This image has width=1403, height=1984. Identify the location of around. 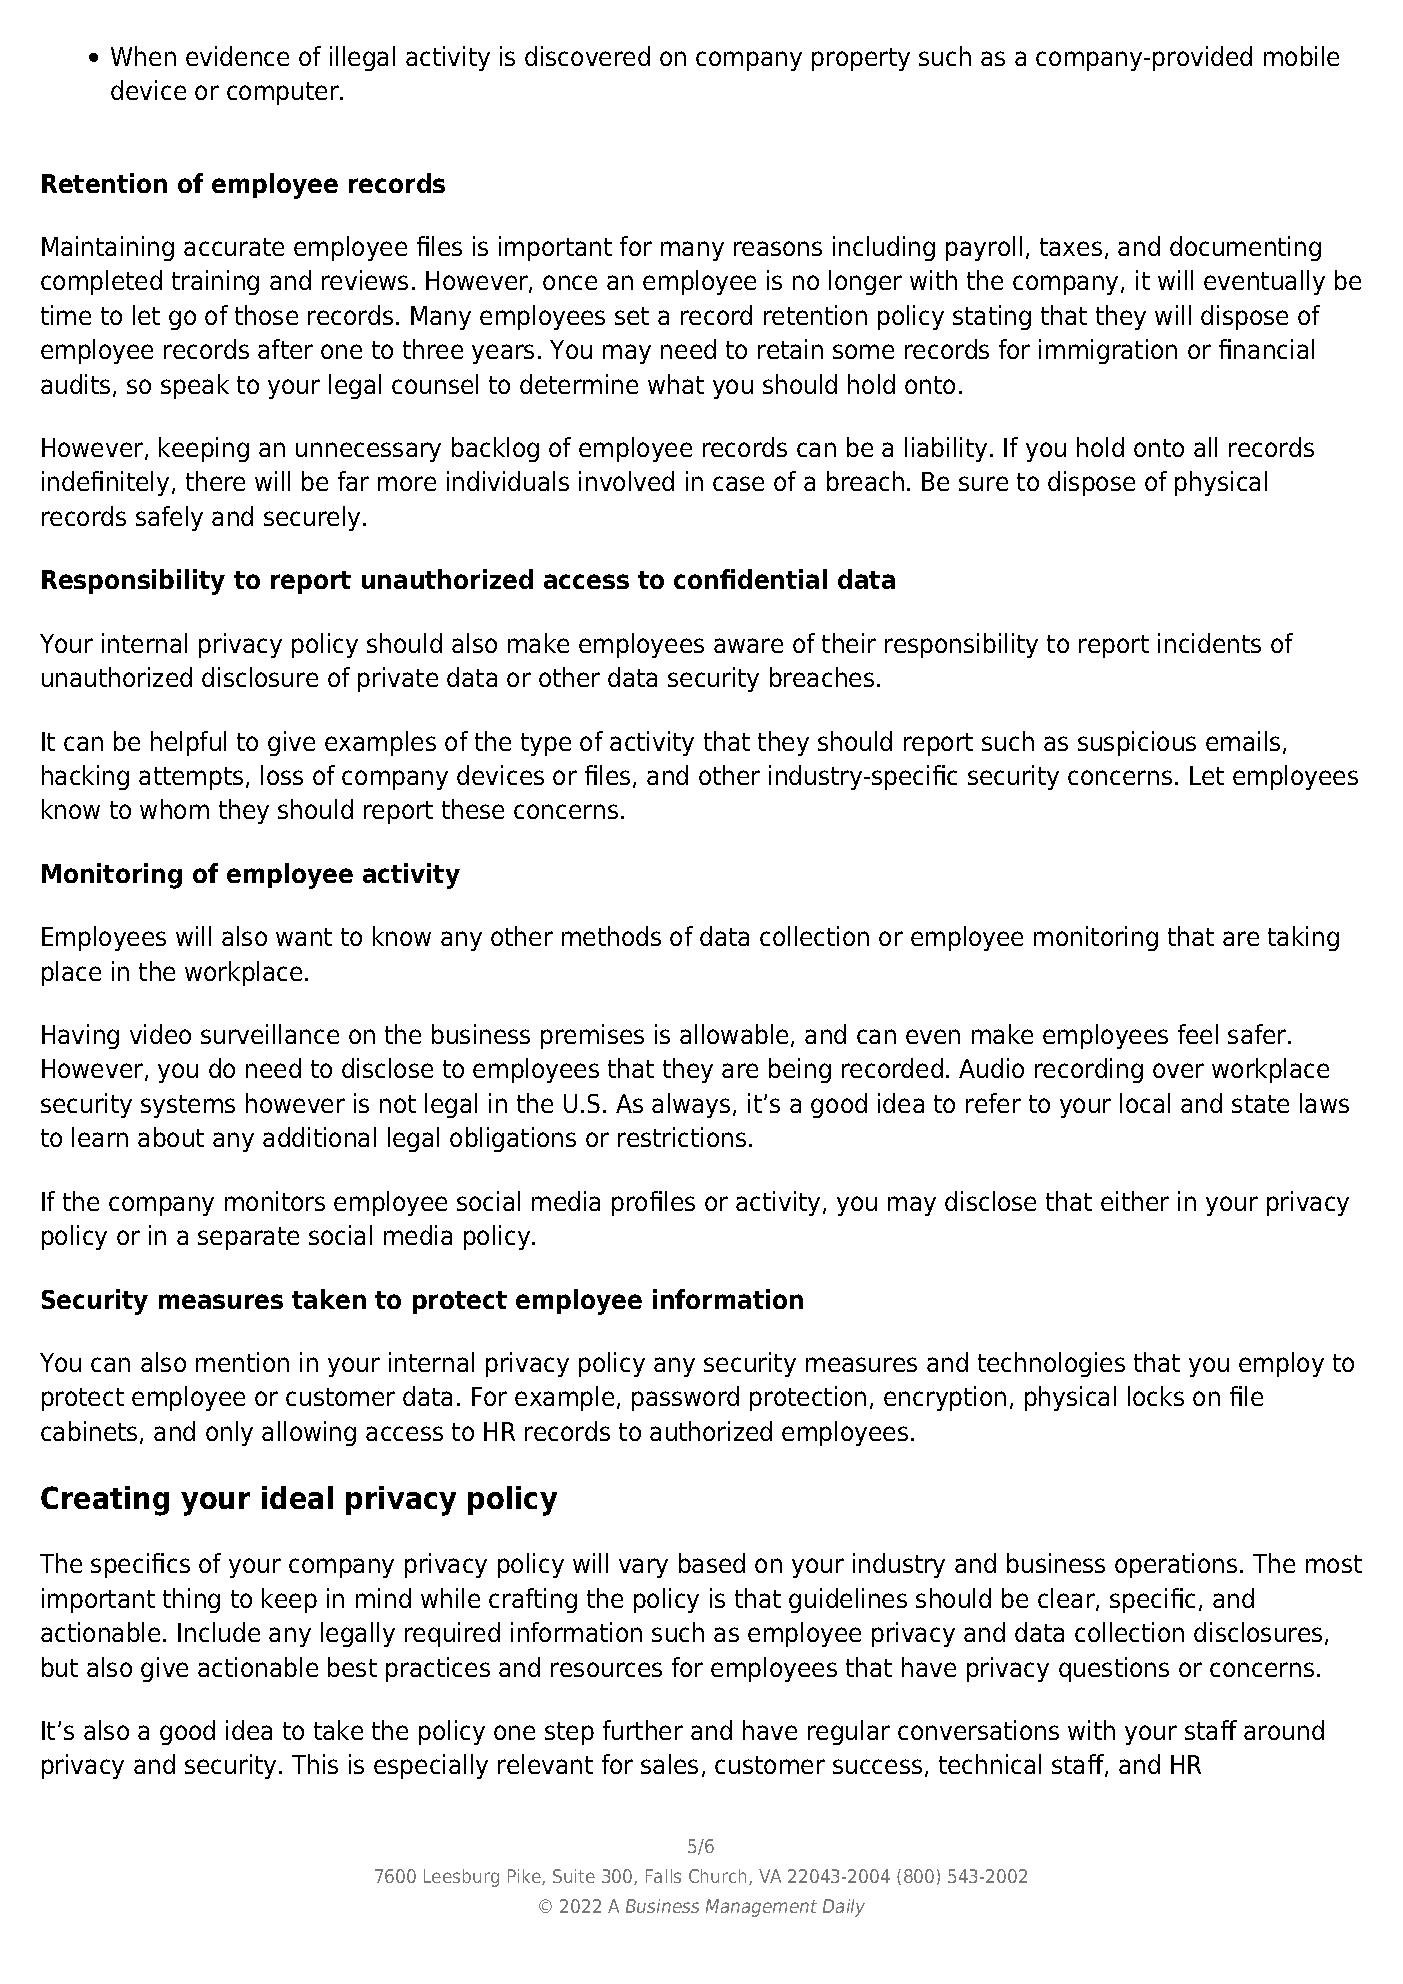
(1284, 1730).
